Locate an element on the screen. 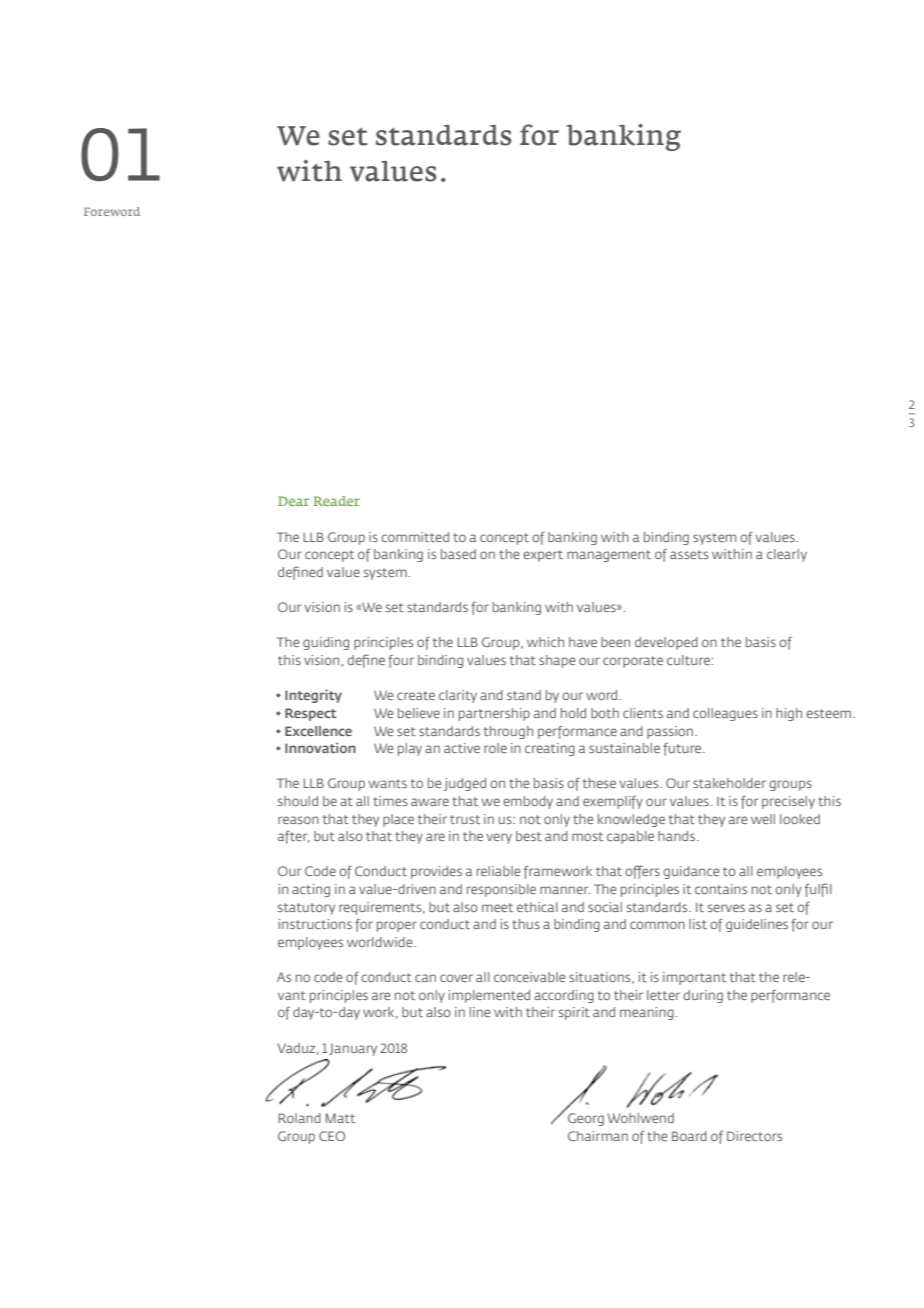 The image size is (924, 1308). contains is located at coordinates (721, 889).
